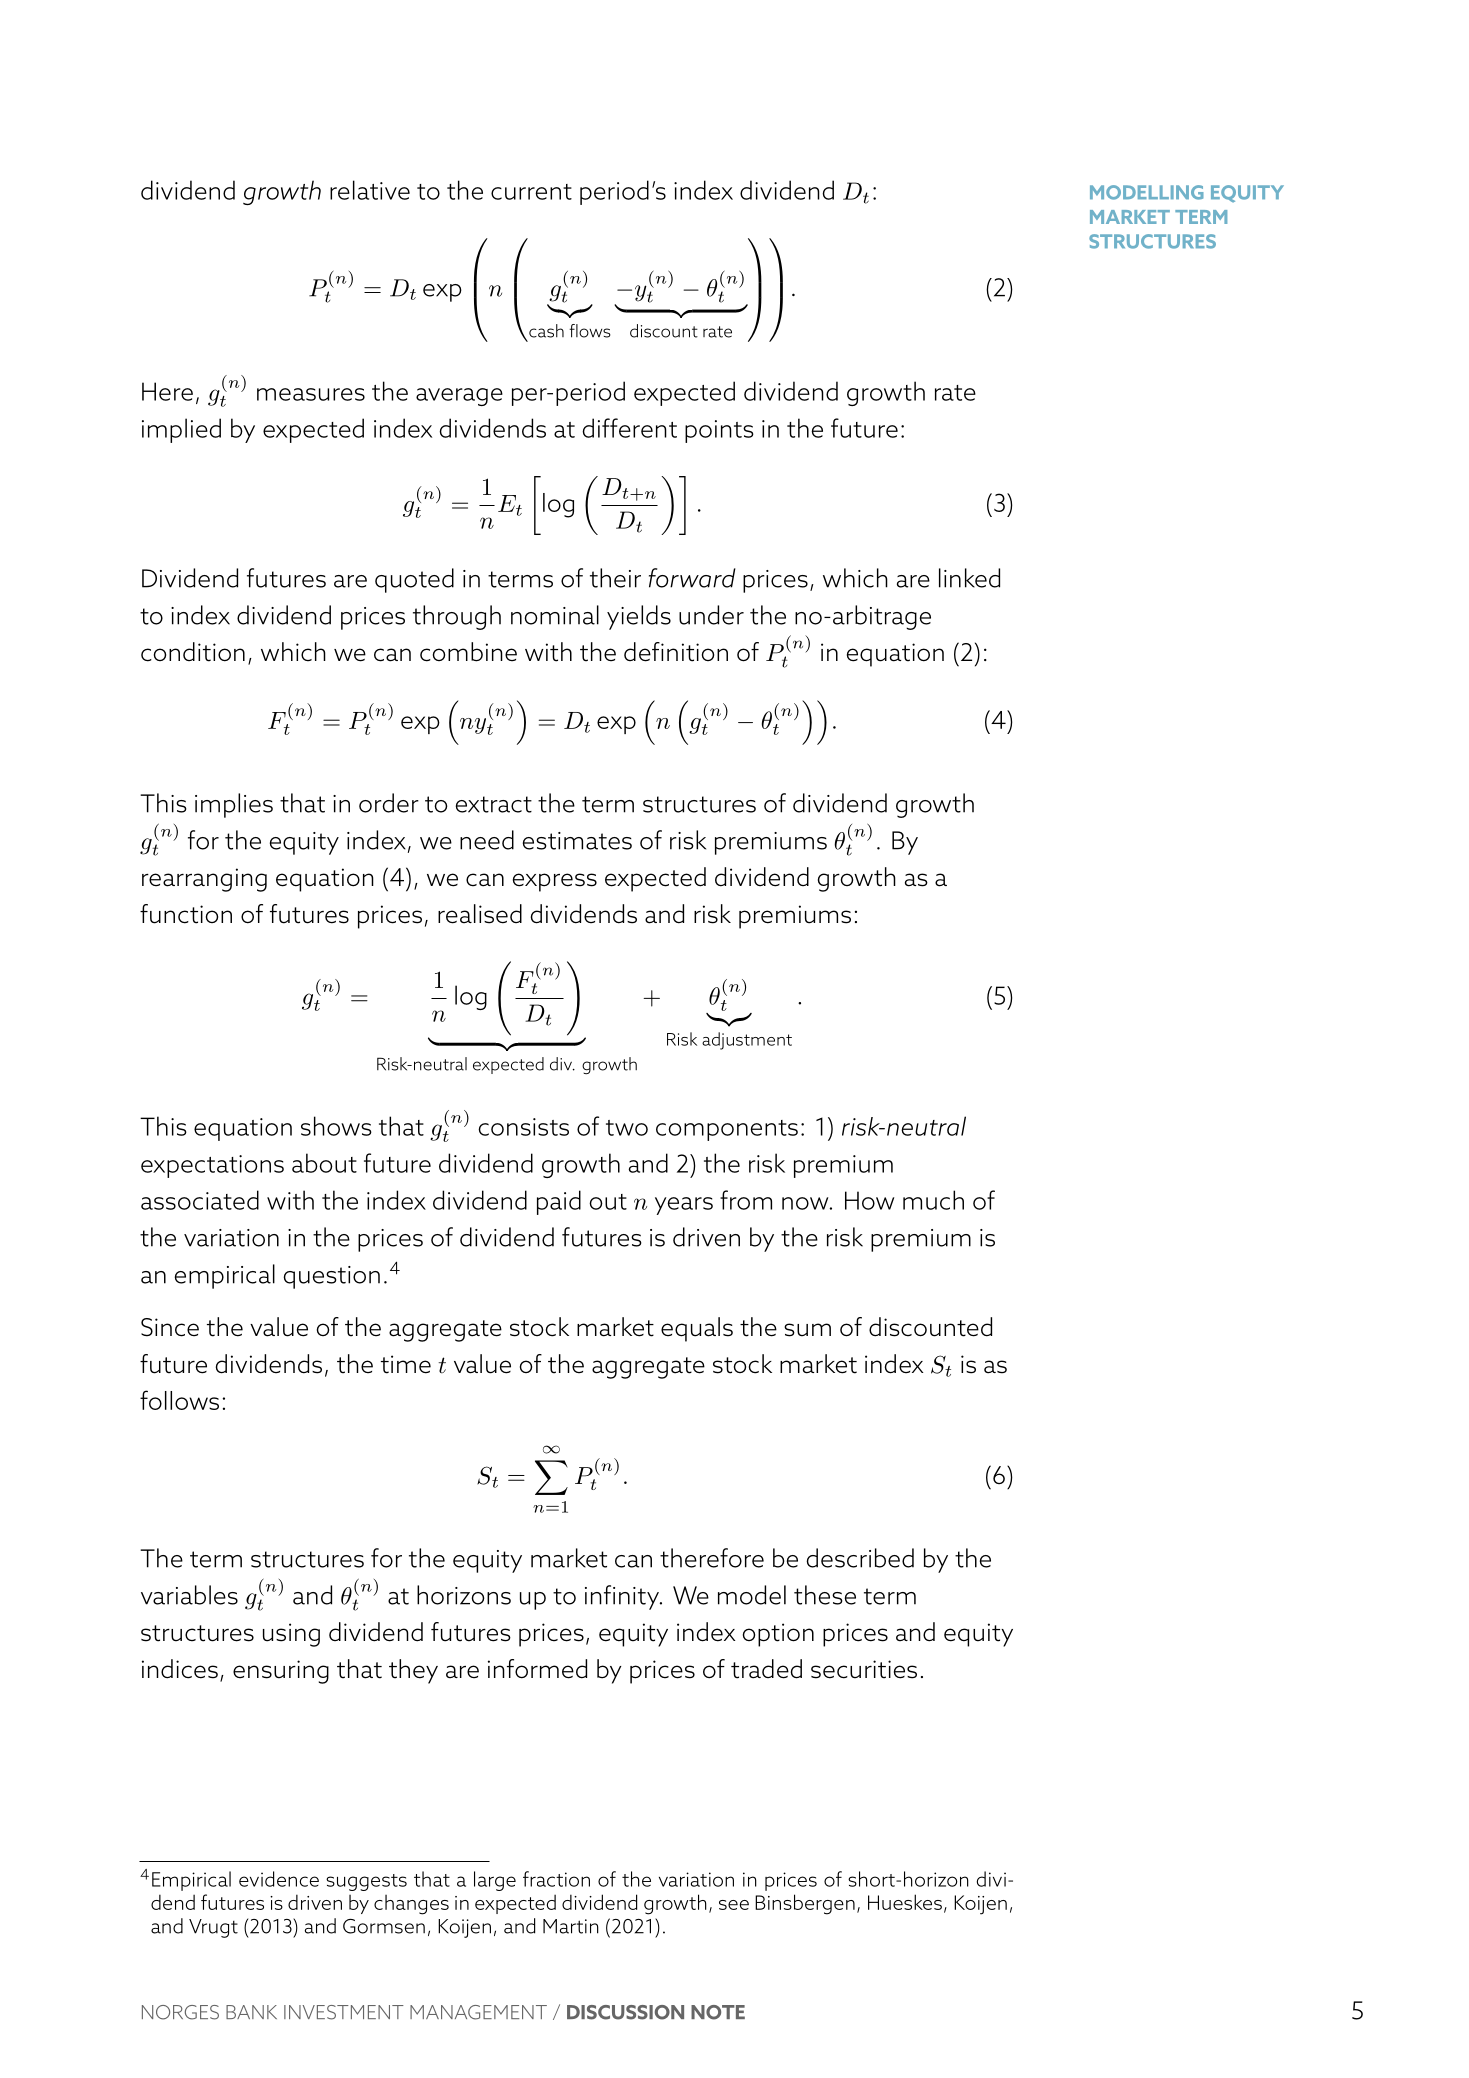 The width and height of the page is (1469, 2078). I want to click on relative, so click(370, 190).
